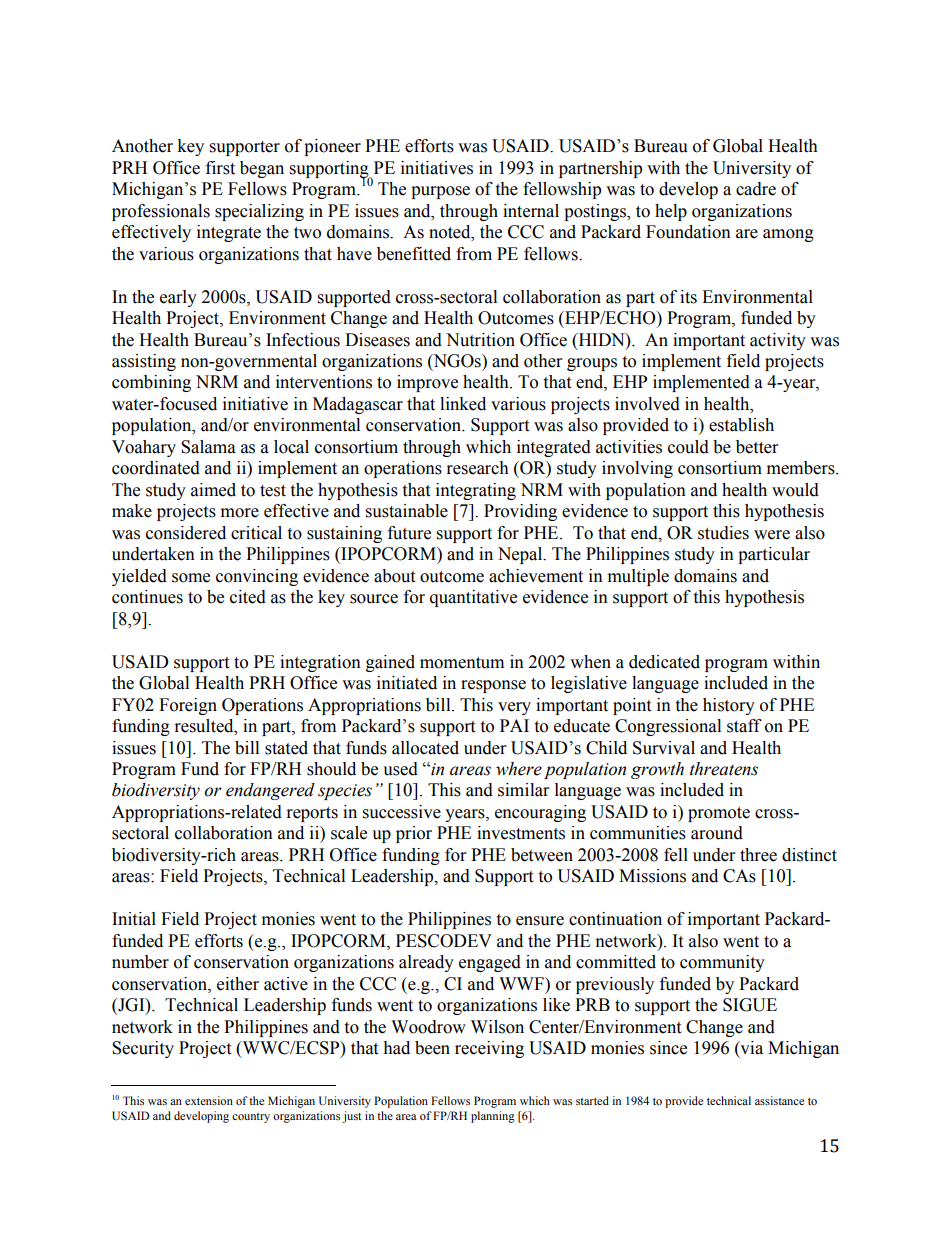  I want to click on momentum, so click(462, 663).
